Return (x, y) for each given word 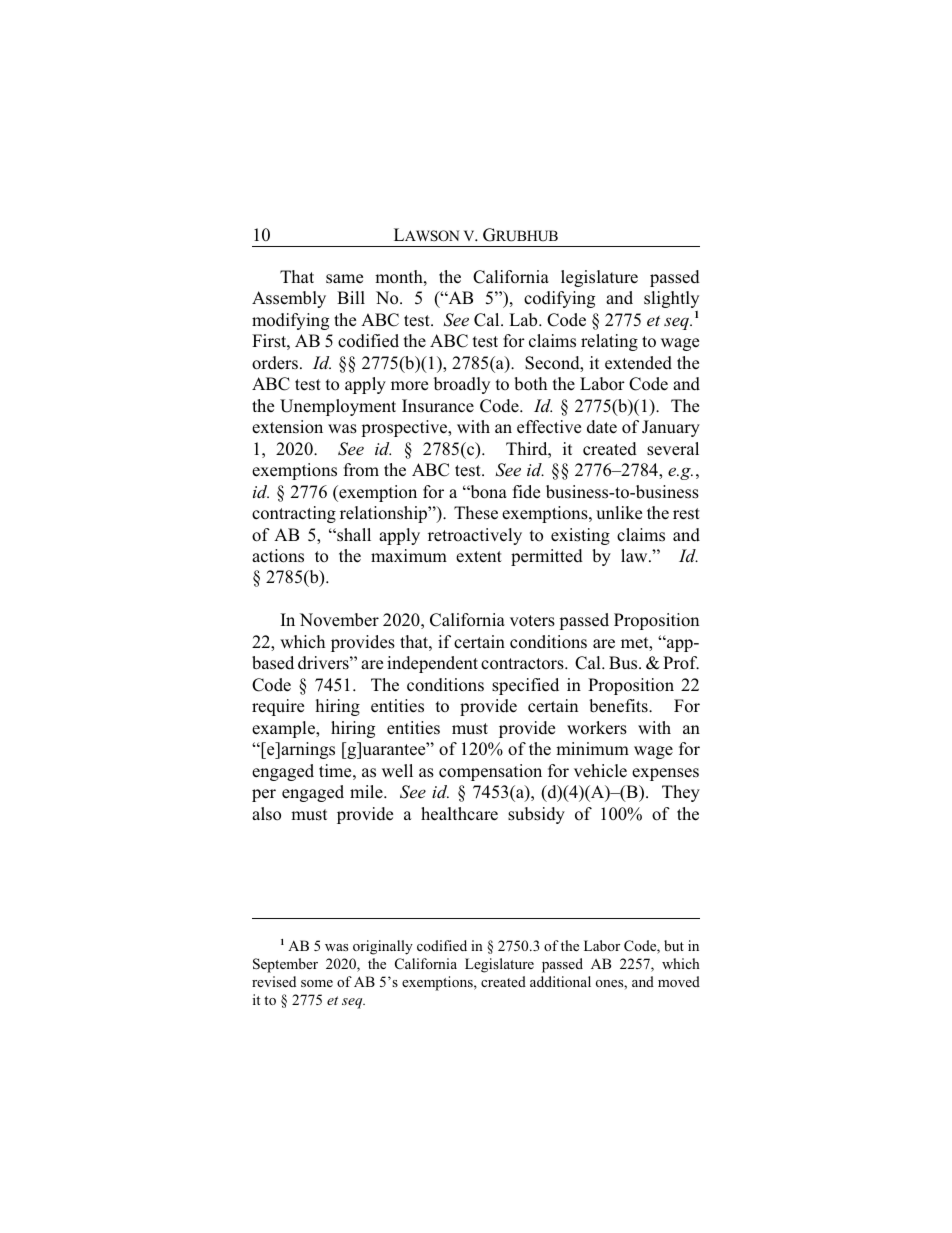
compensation (490, 772)
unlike (619, 512)
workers (597, 728)
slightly (671, 299)
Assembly (289, 299)
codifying (559, 299)
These (476, 513)
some (317, 983)
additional (560, 981)
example (284, 729)
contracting (294, 514)
